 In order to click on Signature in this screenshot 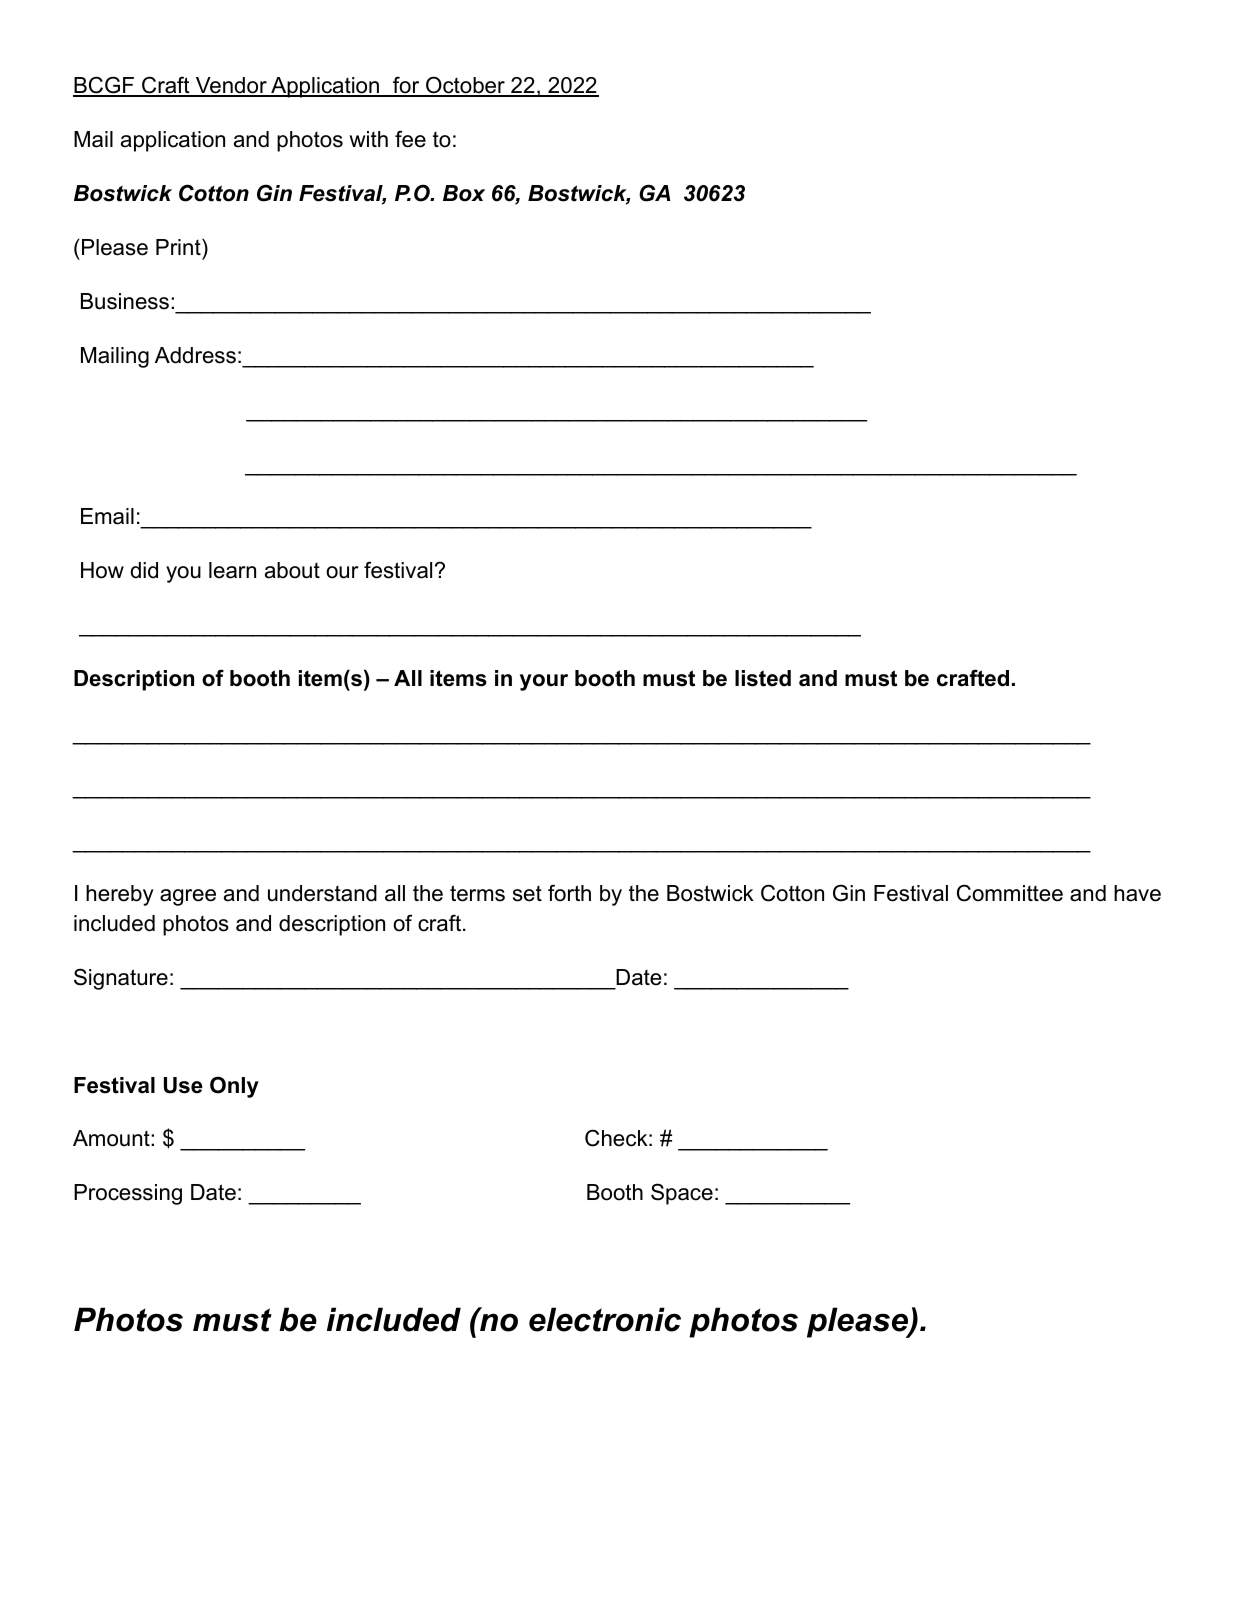, I will do `click(121, 979)`.
